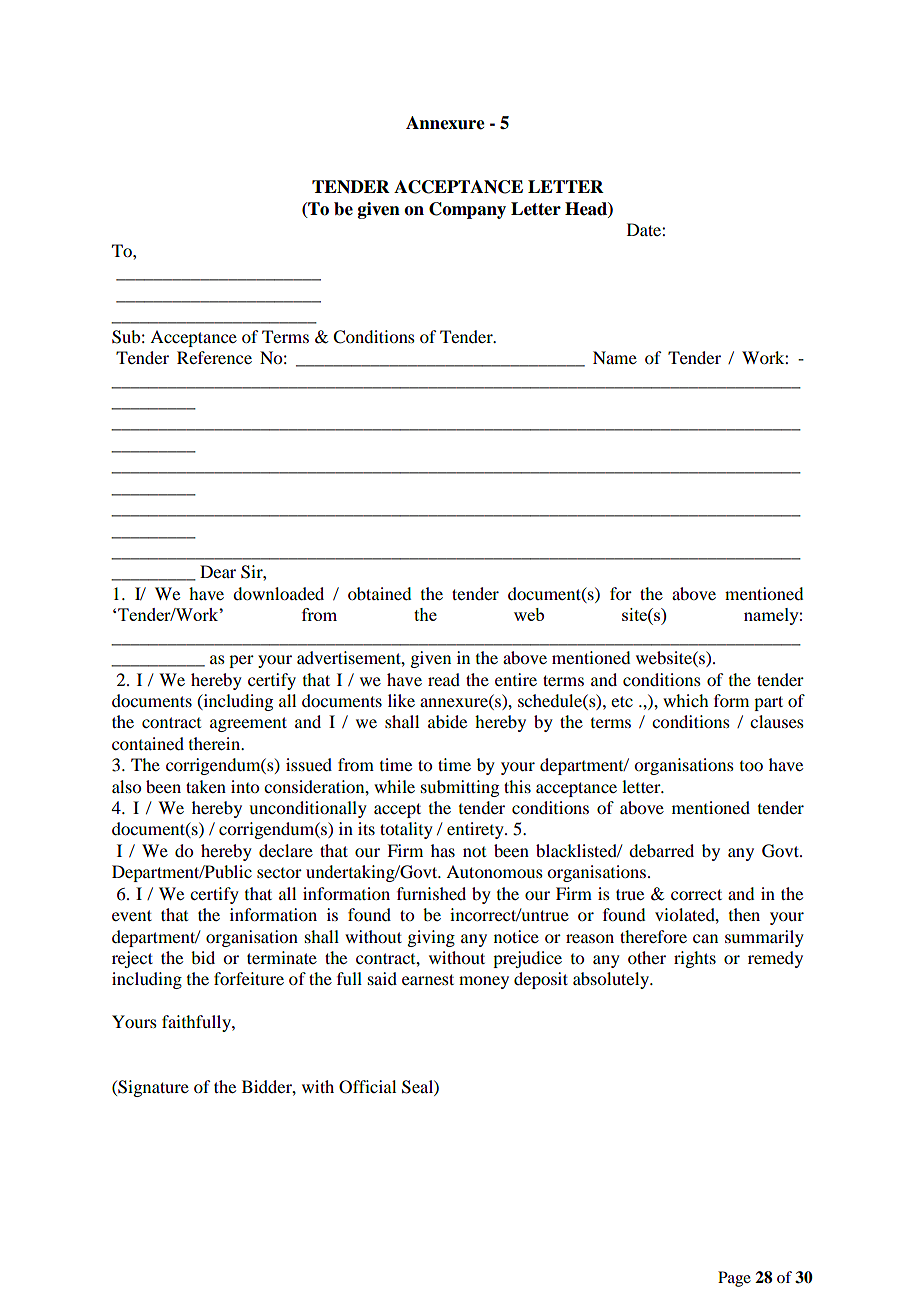 This page has width=924, height=1307. Describe the element at coordinates (218, 571) in the page. I see `Dear` at that location.
